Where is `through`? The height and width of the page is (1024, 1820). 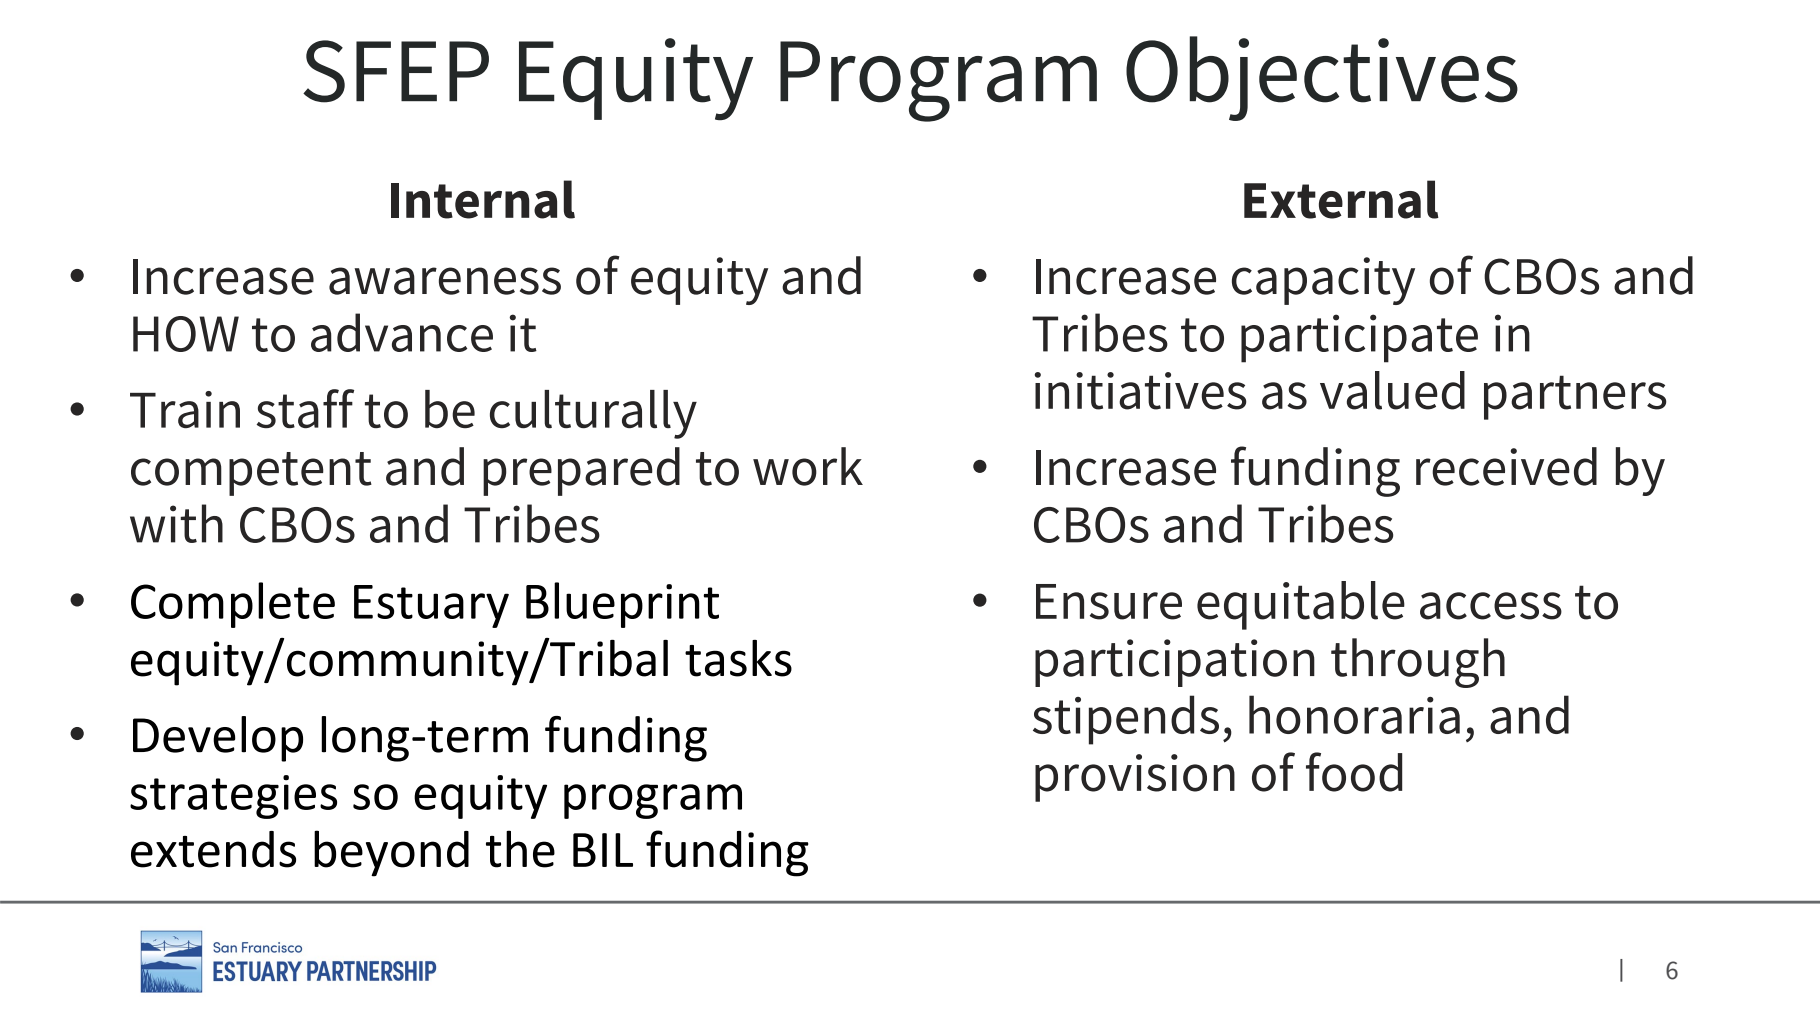
through is located at coordinates (1418, 663).
